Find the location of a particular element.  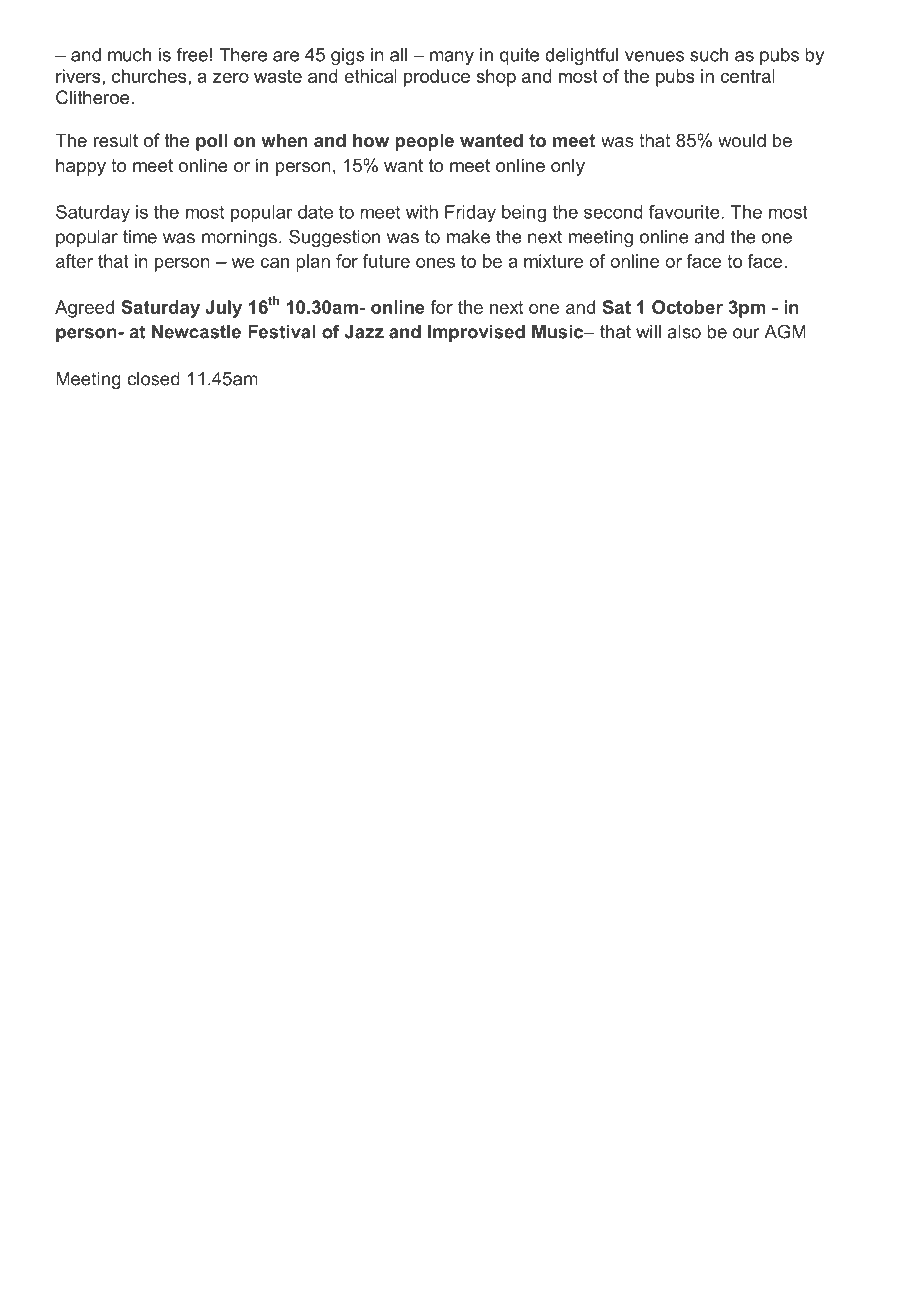

much is located at coordinates (129, 55).
